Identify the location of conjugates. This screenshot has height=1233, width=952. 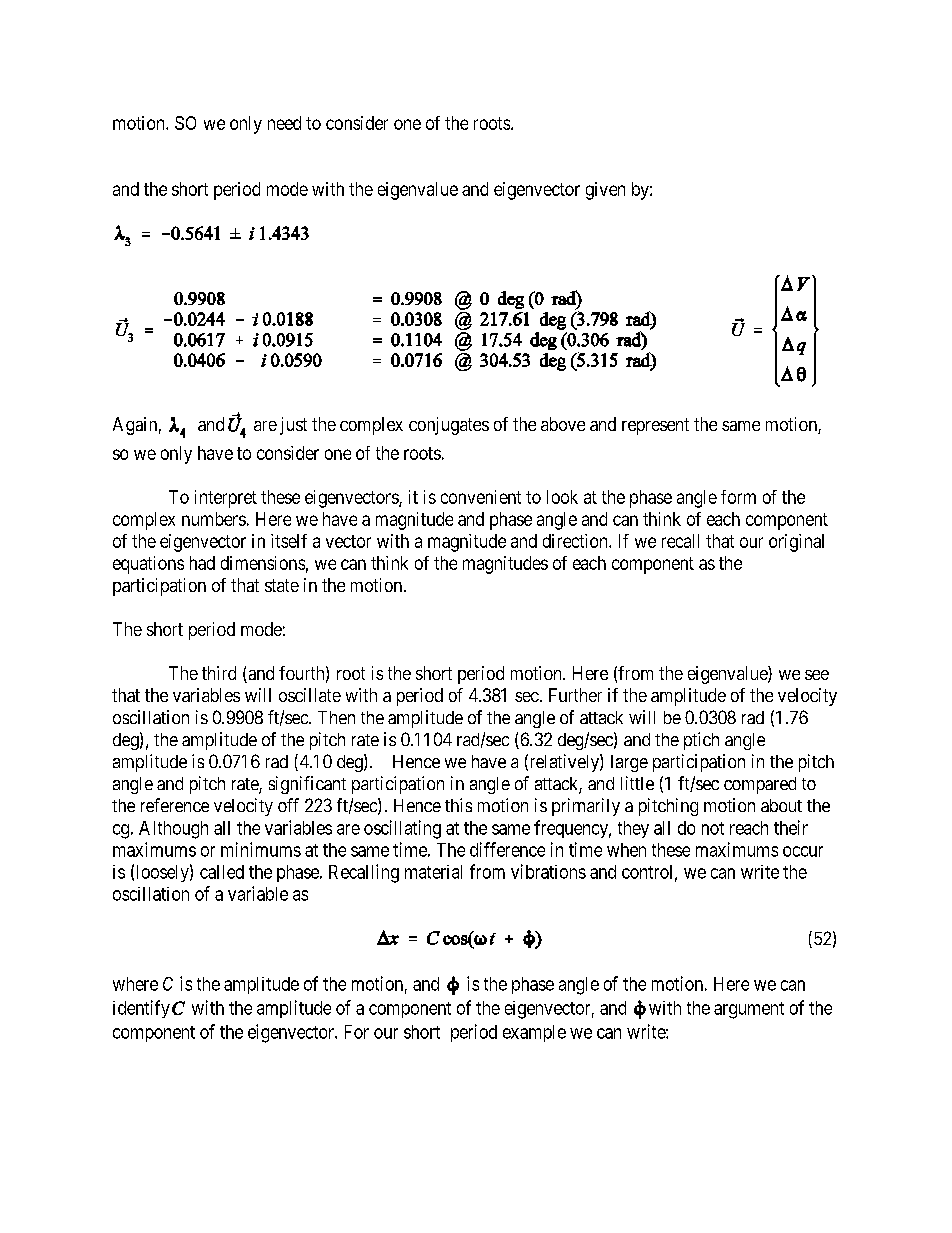
(449, 426).
